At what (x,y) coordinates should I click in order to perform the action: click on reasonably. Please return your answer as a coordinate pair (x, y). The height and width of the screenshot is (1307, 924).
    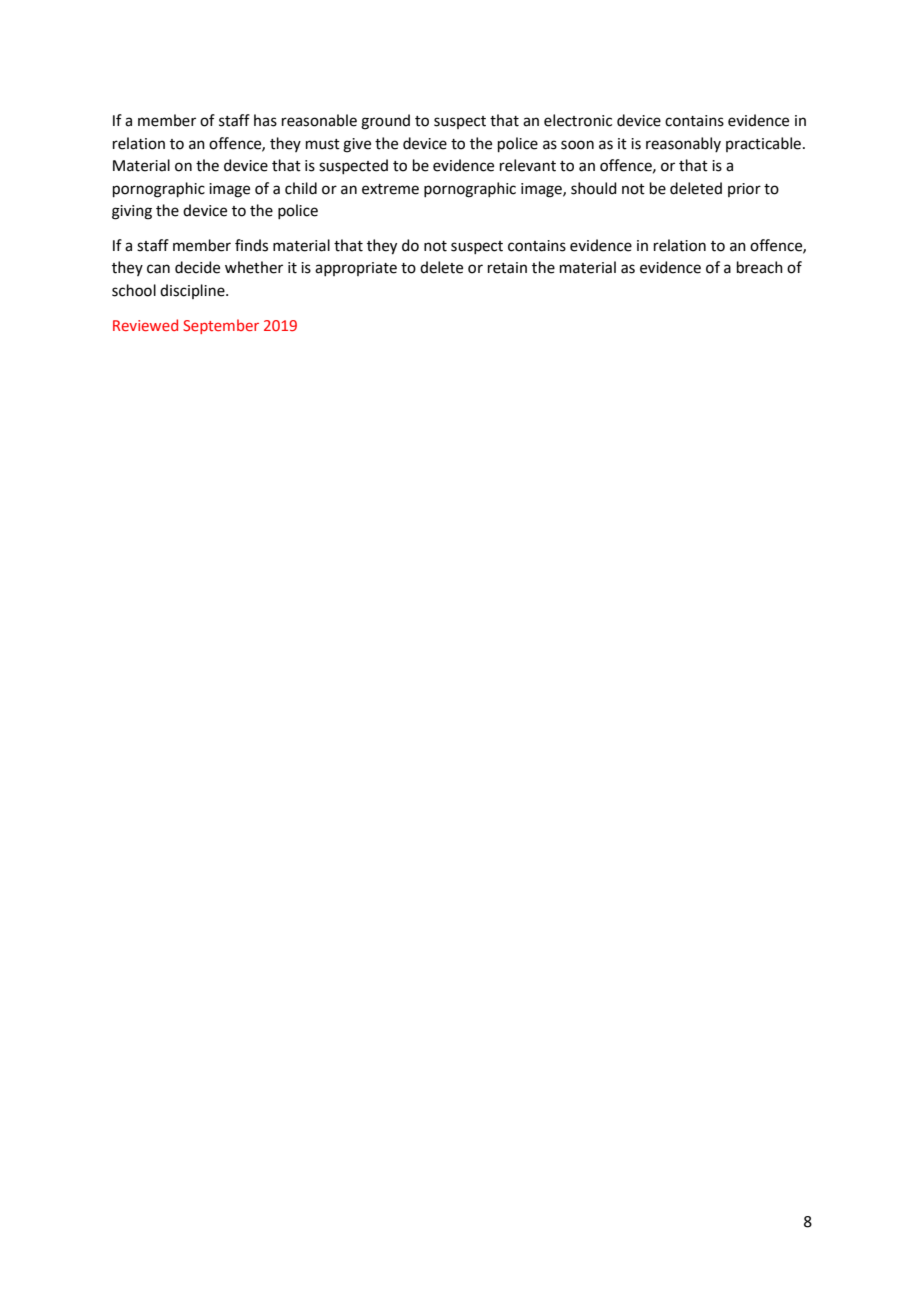
    Looking at the image, I should click on (683, 144).
